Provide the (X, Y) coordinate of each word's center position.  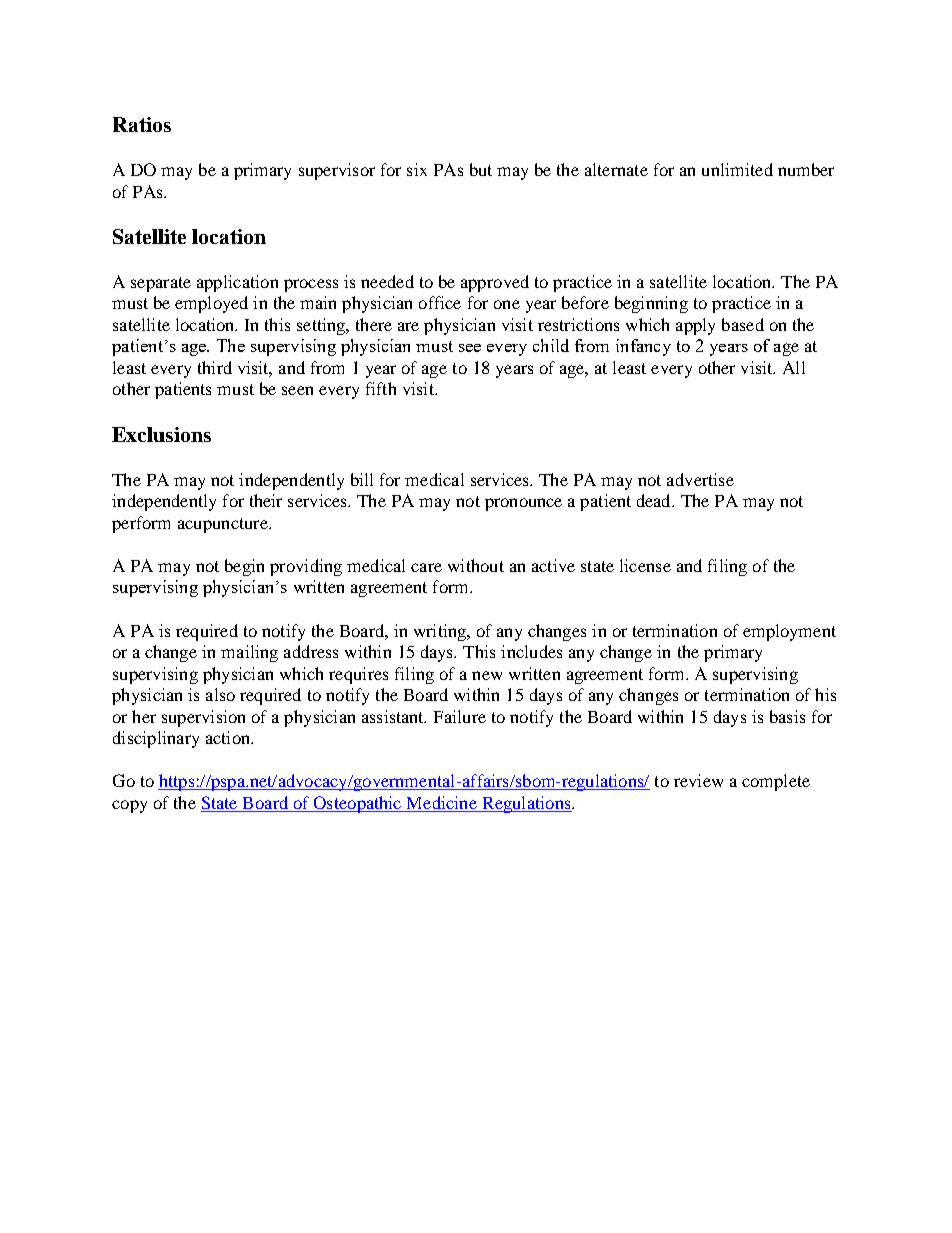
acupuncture (224, 525)
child (551, 345)
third (215, 367)
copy (129, 806)
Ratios (142, 124)
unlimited (737, 169)
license (645, 565)
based (743, 324)
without (476, 565)
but (481, 169)
